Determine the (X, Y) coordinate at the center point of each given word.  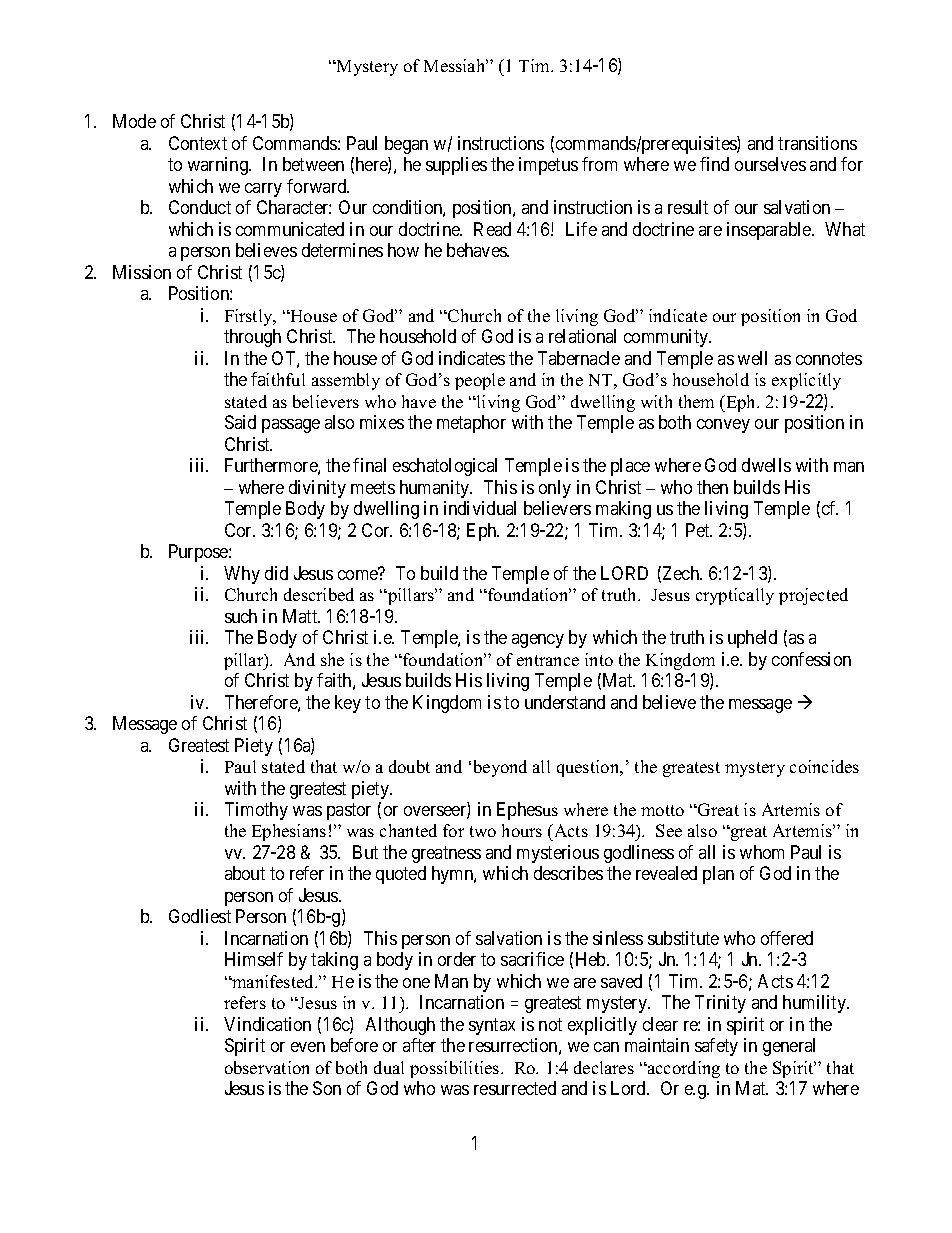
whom (762, 852)
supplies (456, 166)
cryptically (735, 596)
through (252, 338)
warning (219, 166)
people (480, 381)
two (483, 831)
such (241, 616)
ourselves (770, 164)
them (696, 401)
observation (267, 1067)
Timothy (256, 811)
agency (538, 641)
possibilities (456, 1069)
